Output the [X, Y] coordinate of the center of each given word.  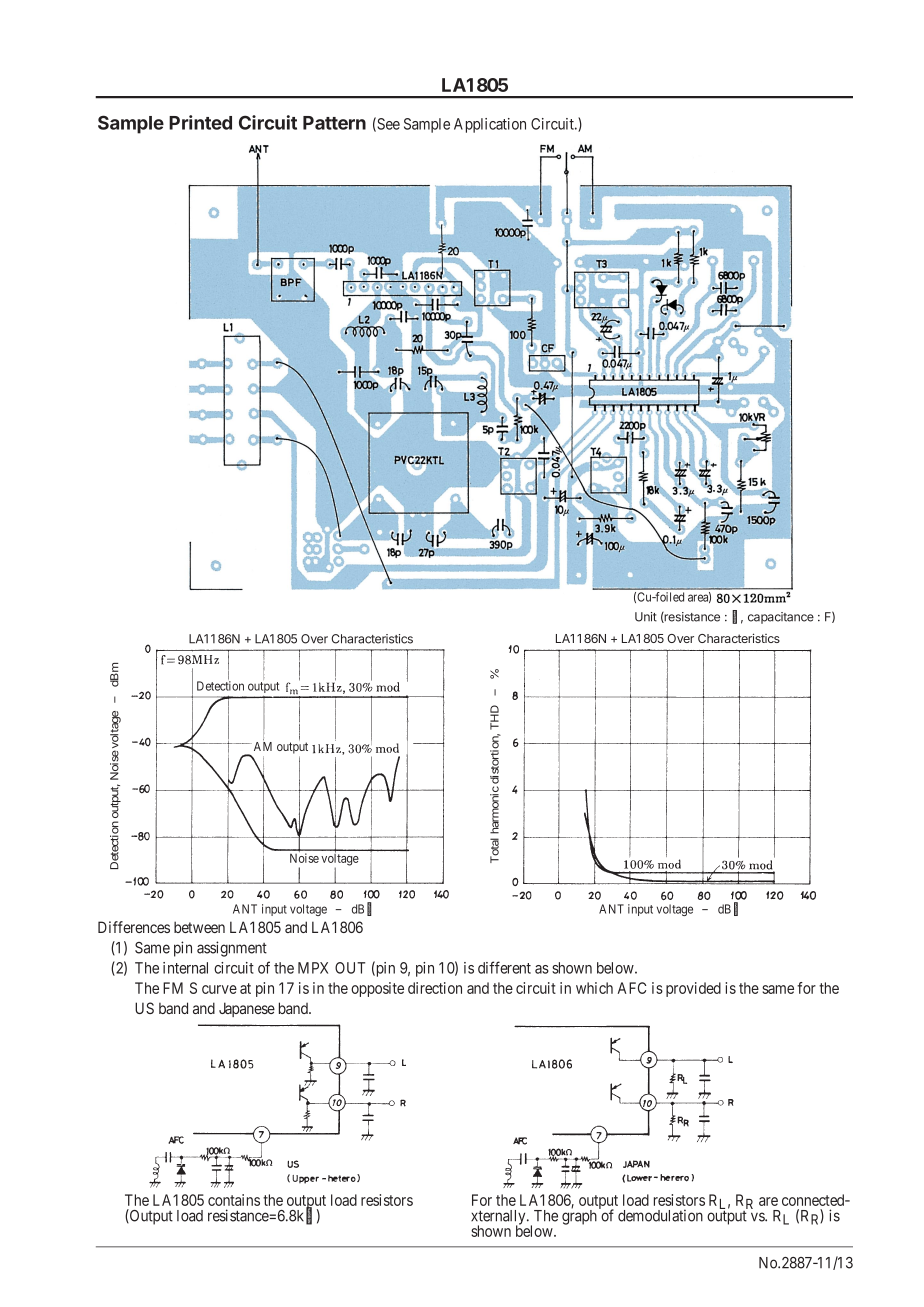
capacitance [781, 618]
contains [234, 1200]
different [504, 967]
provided [693, 989]
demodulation [660, 1215]
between [199, 927]
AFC [632, 988]
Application [490, 125]
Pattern [334, 123]
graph [579, 1216]
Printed [200, 122]
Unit [646, 617]
